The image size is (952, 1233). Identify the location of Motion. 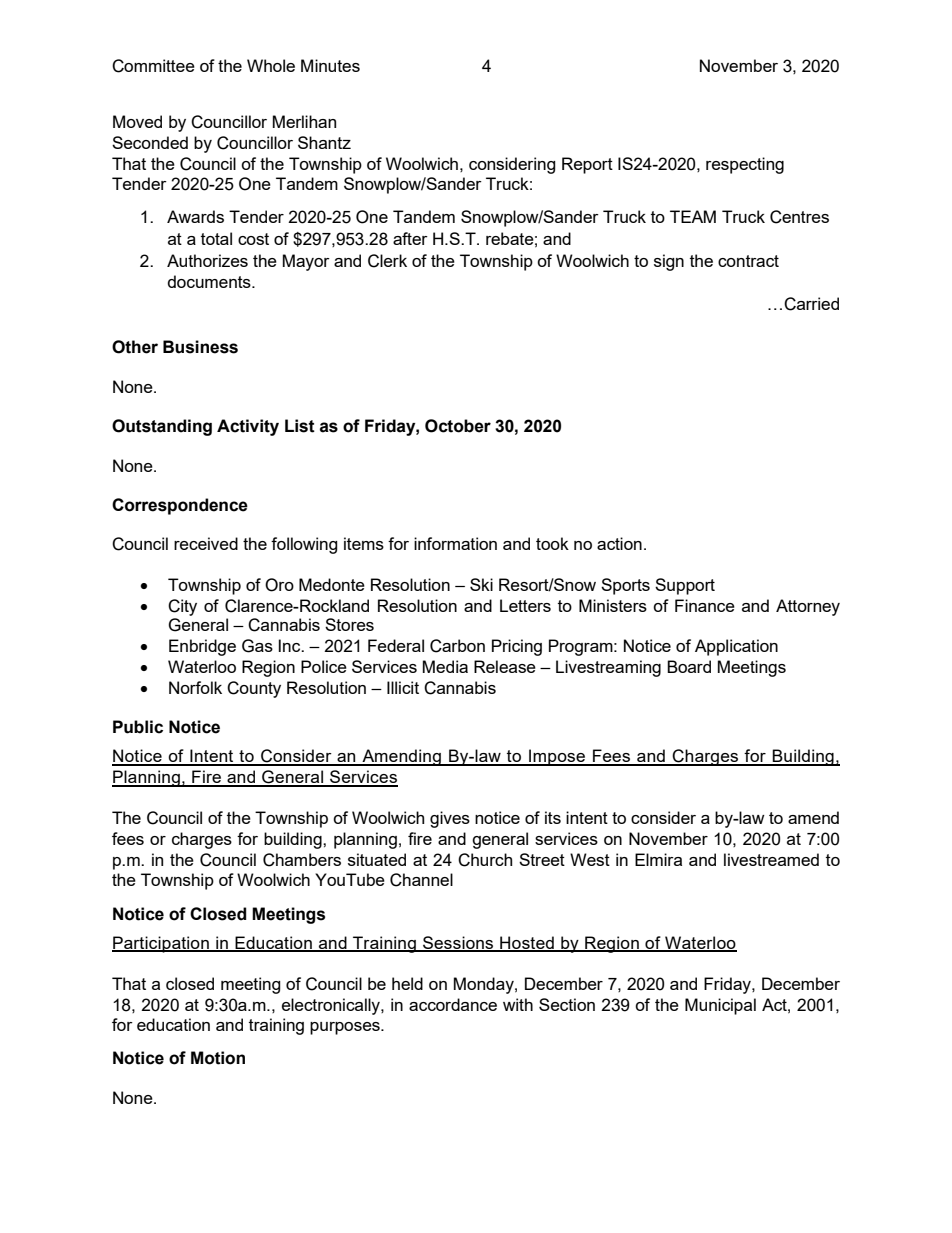
(218, 1058).
